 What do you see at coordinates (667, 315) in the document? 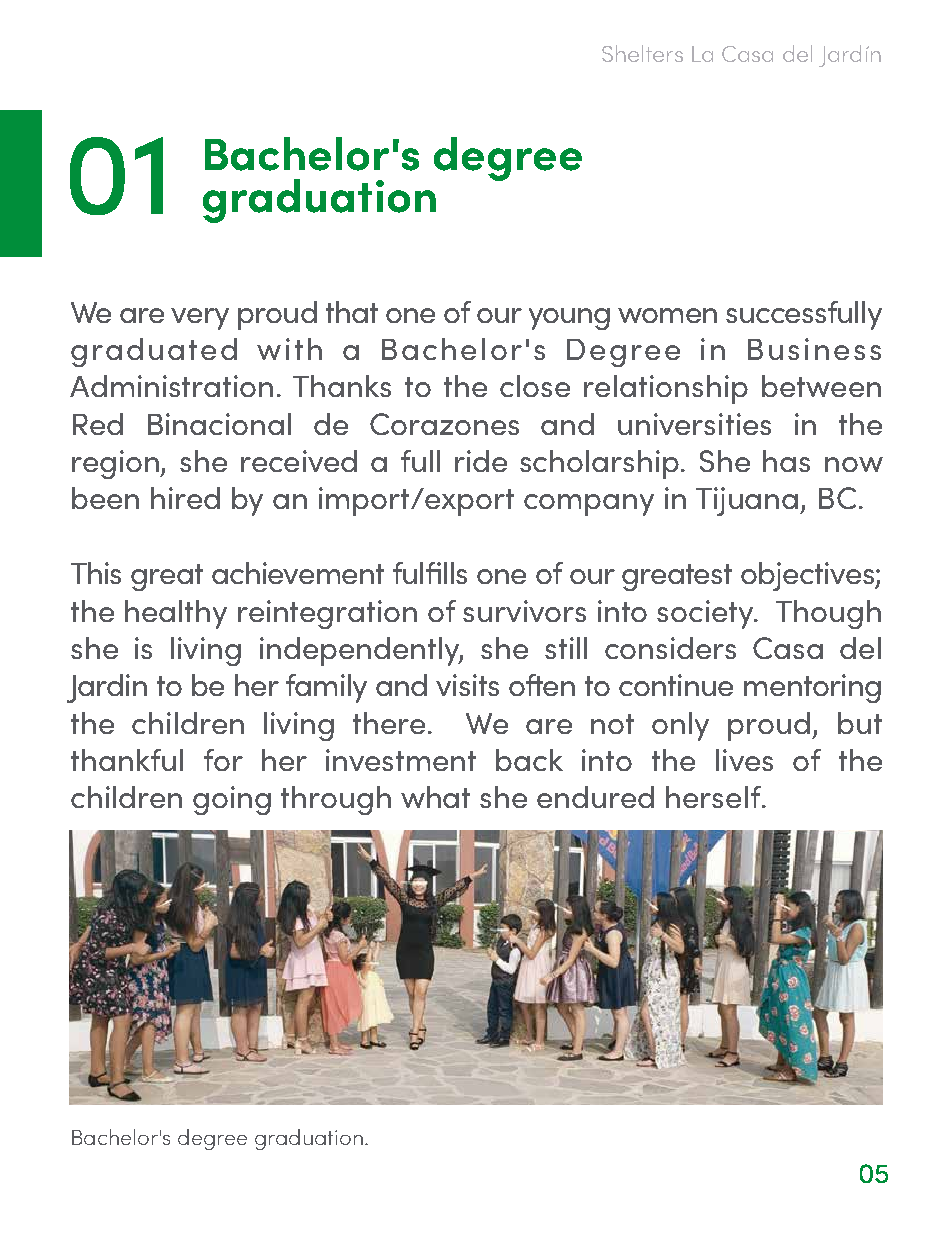
I see `women` at bounding box center [667, 315].
